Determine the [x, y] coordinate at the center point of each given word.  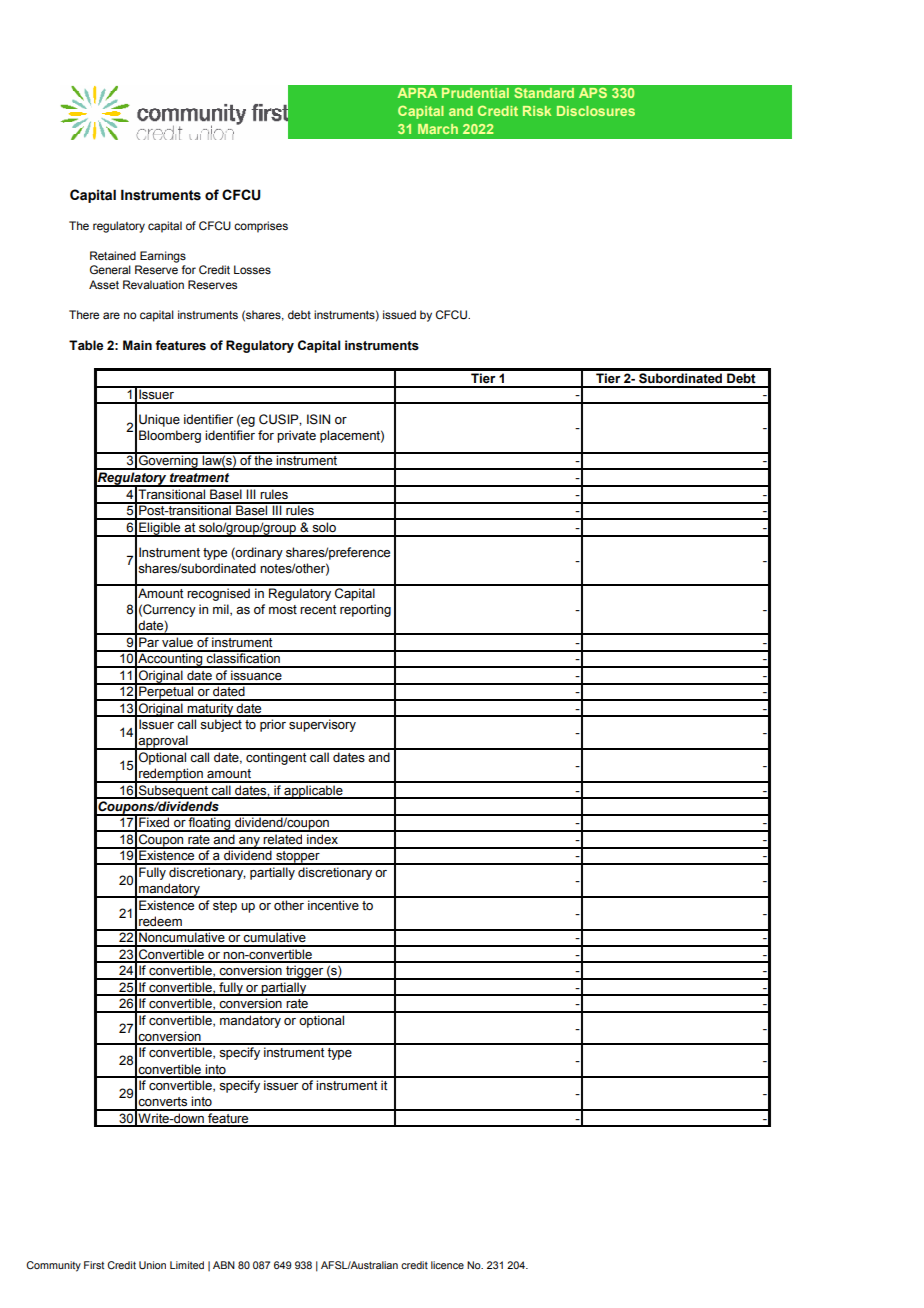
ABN [224, 1265]
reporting [365, 610]
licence [447, 1265]
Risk [537, 111]
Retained [113, 255]
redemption [171, 775]
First [94, 1265]
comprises [261, 227]
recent [318, 610]
